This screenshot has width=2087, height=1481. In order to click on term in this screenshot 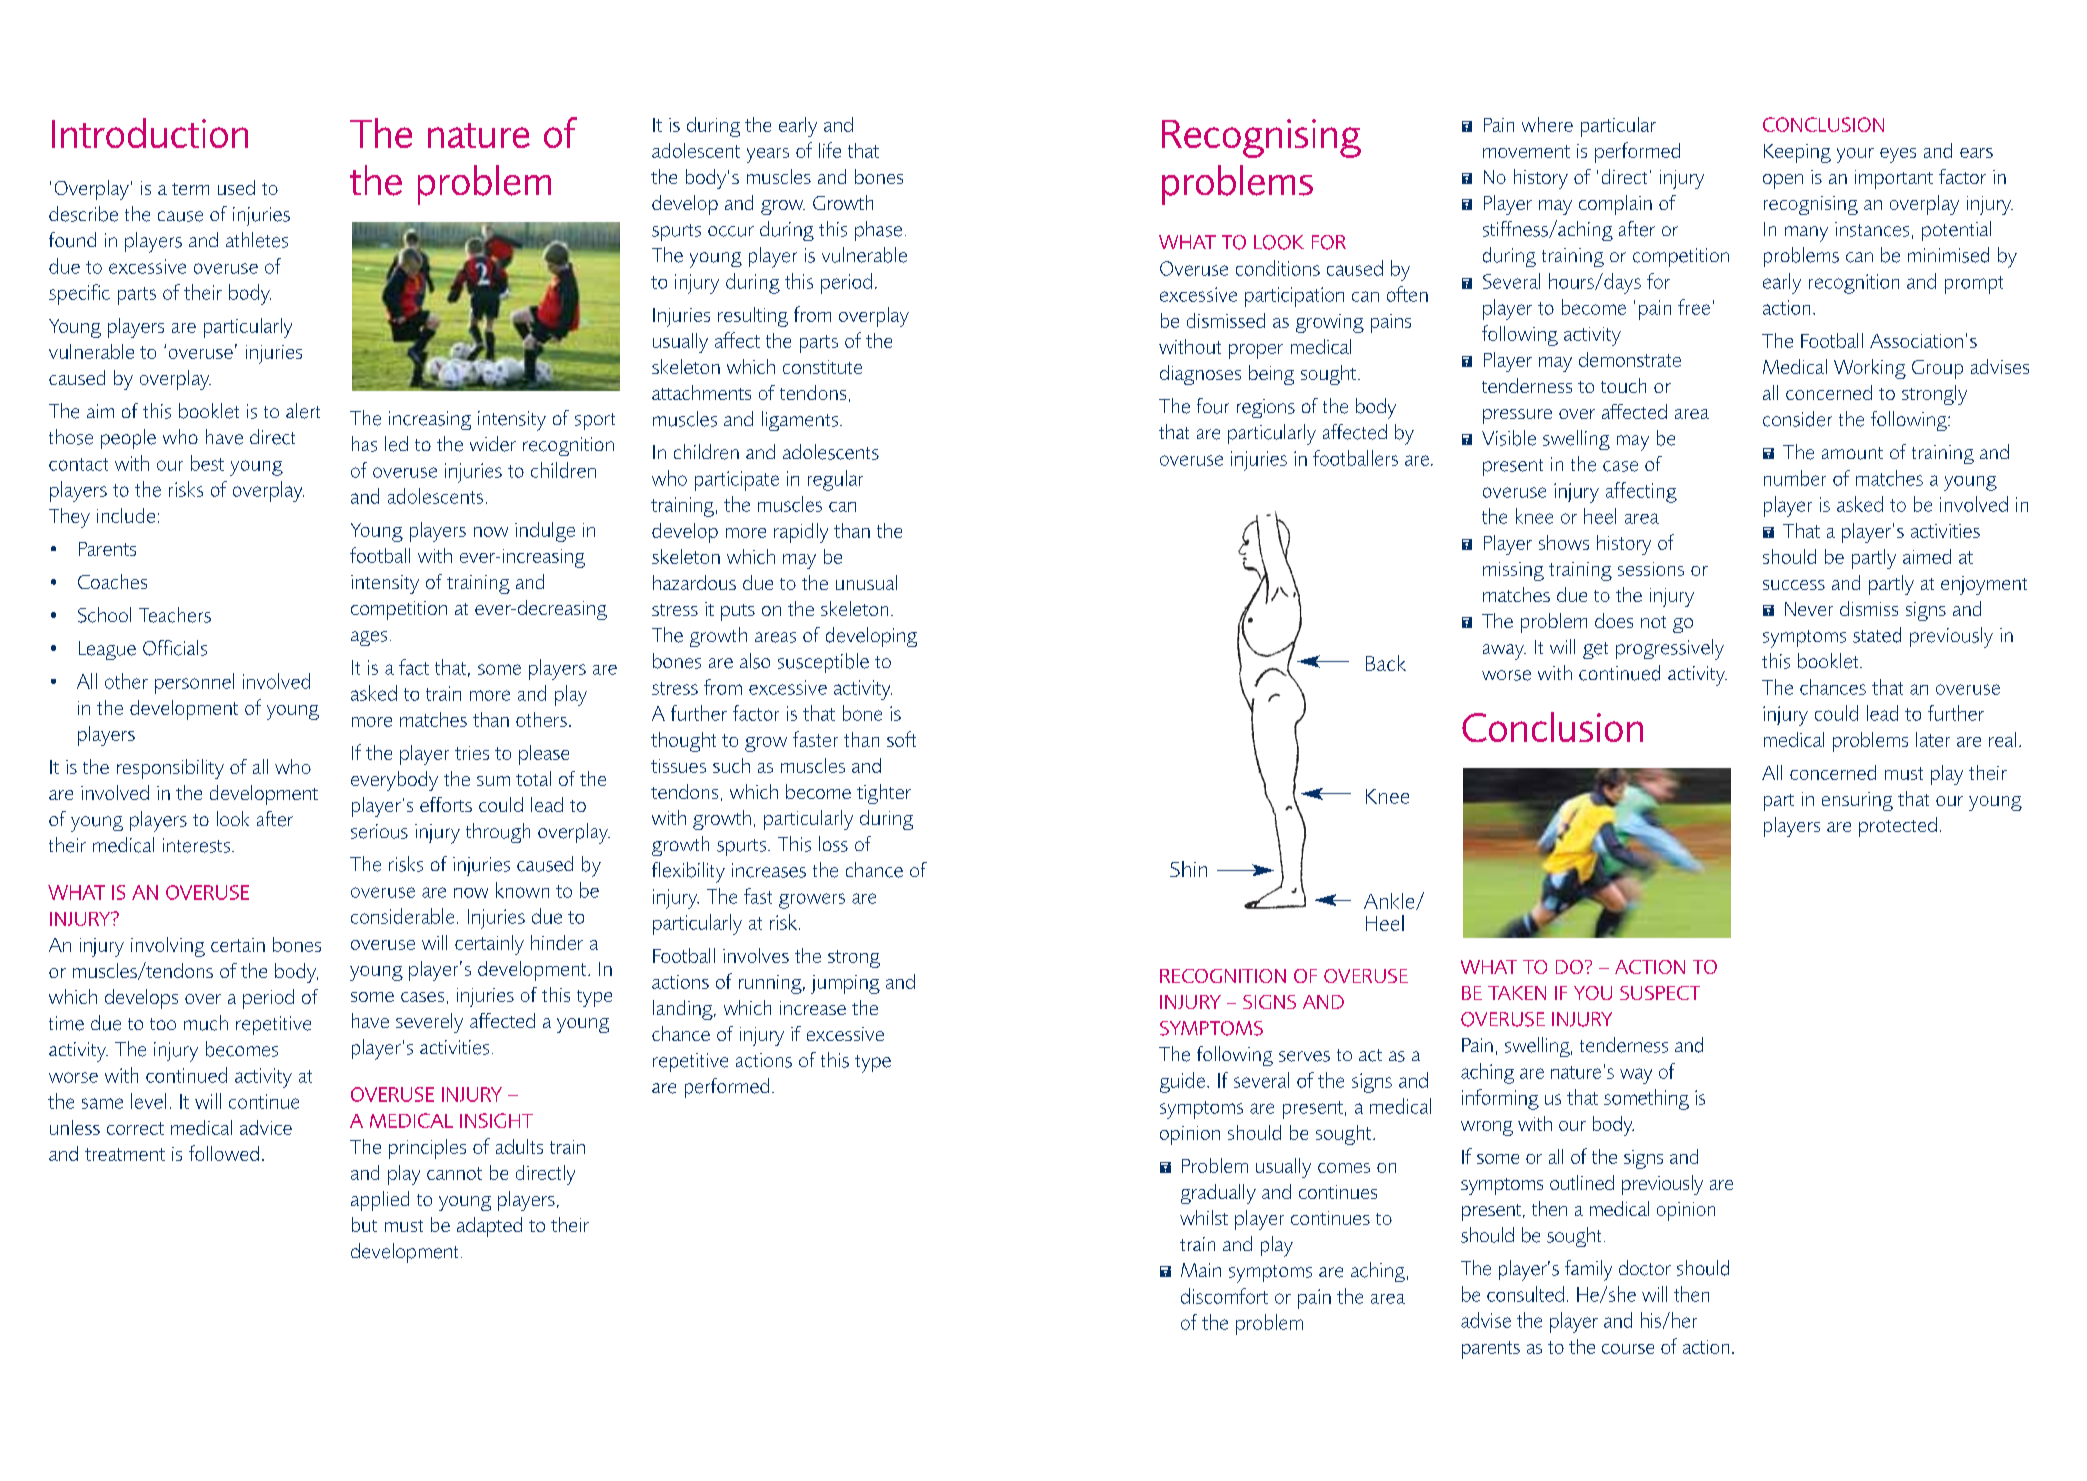, I will do `click(190, 189)`.
